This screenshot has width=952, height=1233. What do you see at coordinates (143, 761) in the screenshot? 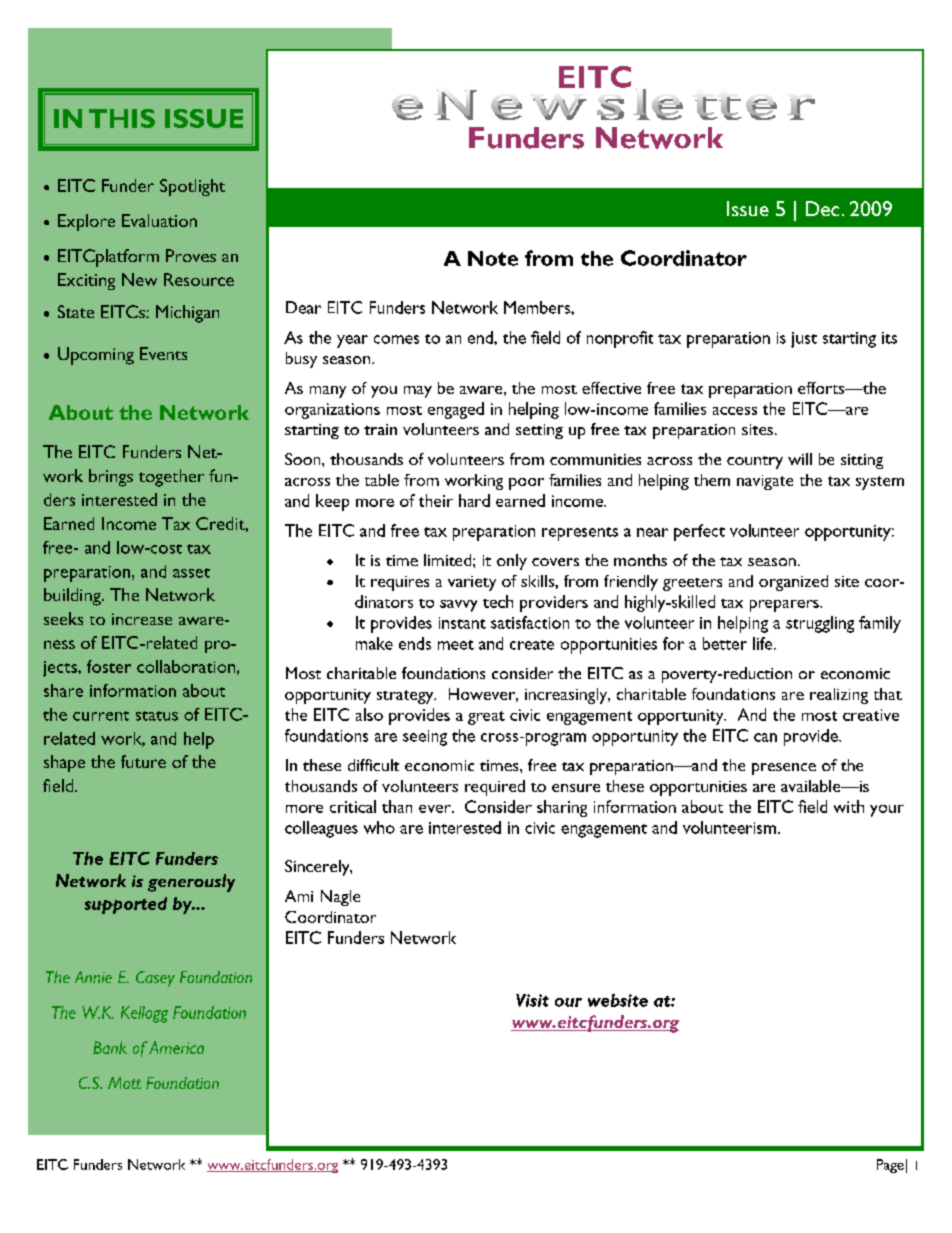
I see `future` at bounding box center [143, 761].
